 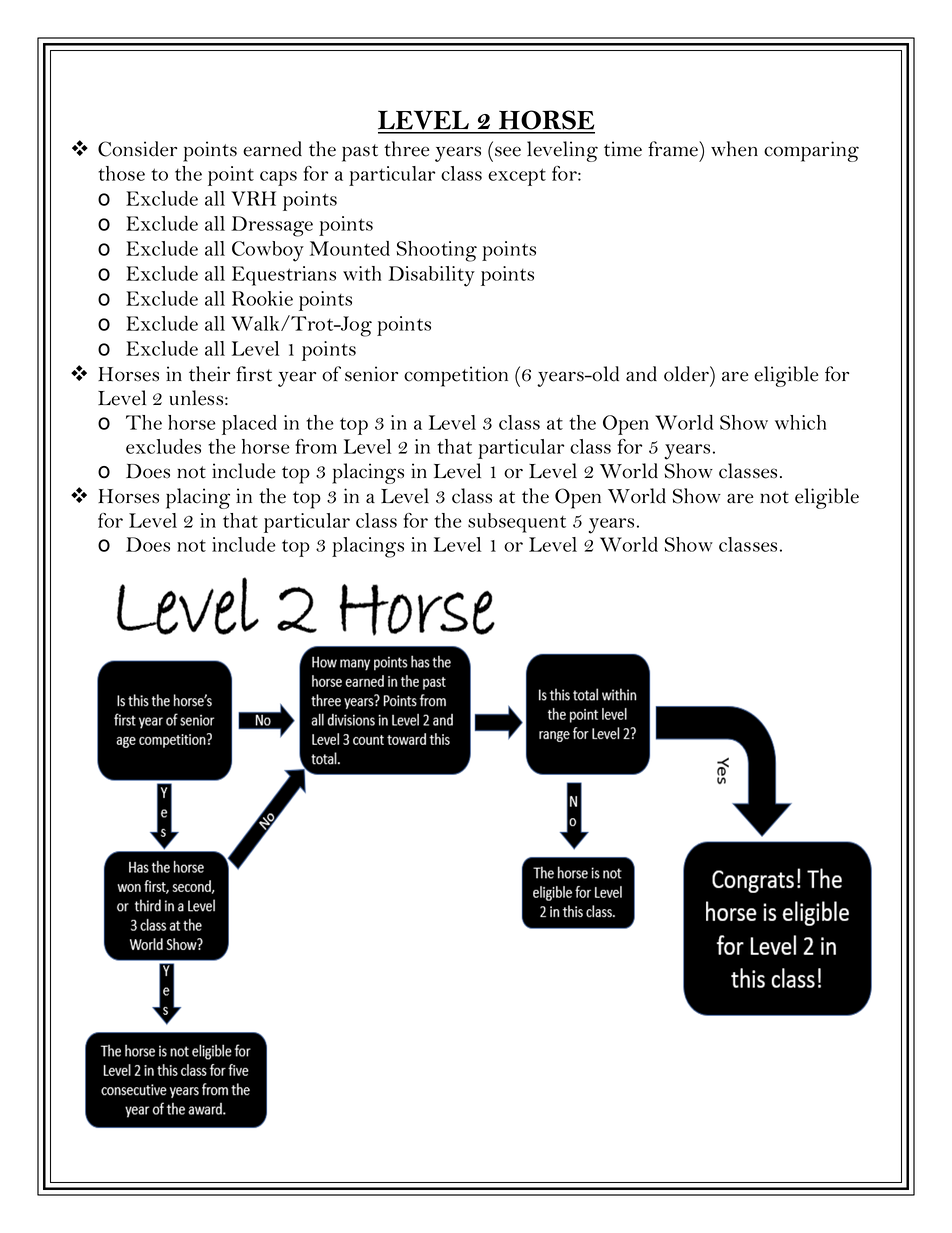 What do you see at coordinates (508, 151) in the document?
I see `see` at bounding box center [508, 151].
